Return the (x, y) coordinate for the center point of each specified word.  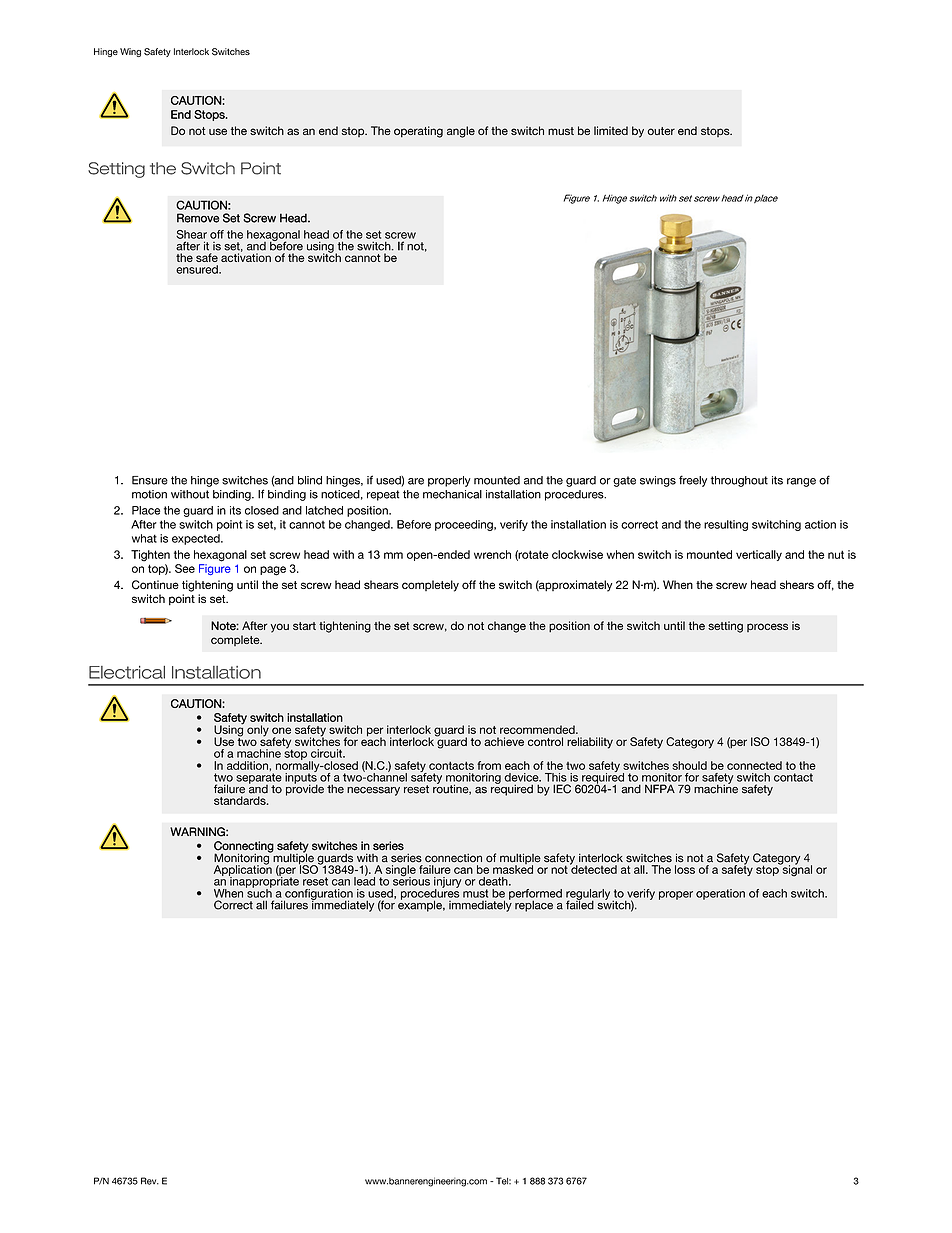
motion (149, 494)
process (767, 627)
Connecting (244, 848)
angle (461, 132)
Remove (198, 218)
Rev (150, 1181)
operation (720, 894)
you (280, 628)
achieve (504, 741)
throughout (739, 481)
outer (661, 131)
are (416, 481)
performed (535, 895)
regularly (588, 895)
